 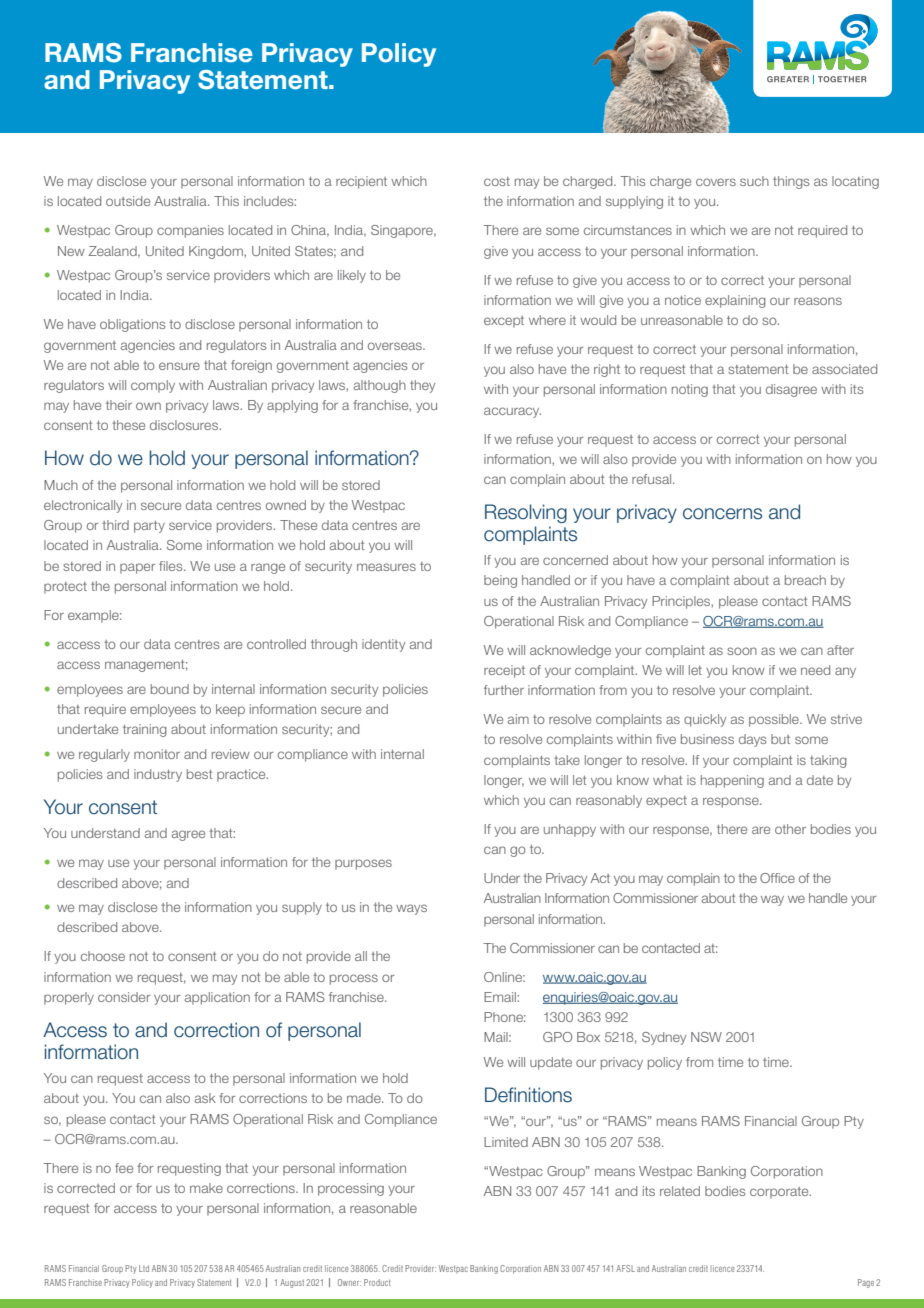 What do you see at coordinates (526, 513) in the document?
I see `Resolving` at bounding box center [526, 513].
